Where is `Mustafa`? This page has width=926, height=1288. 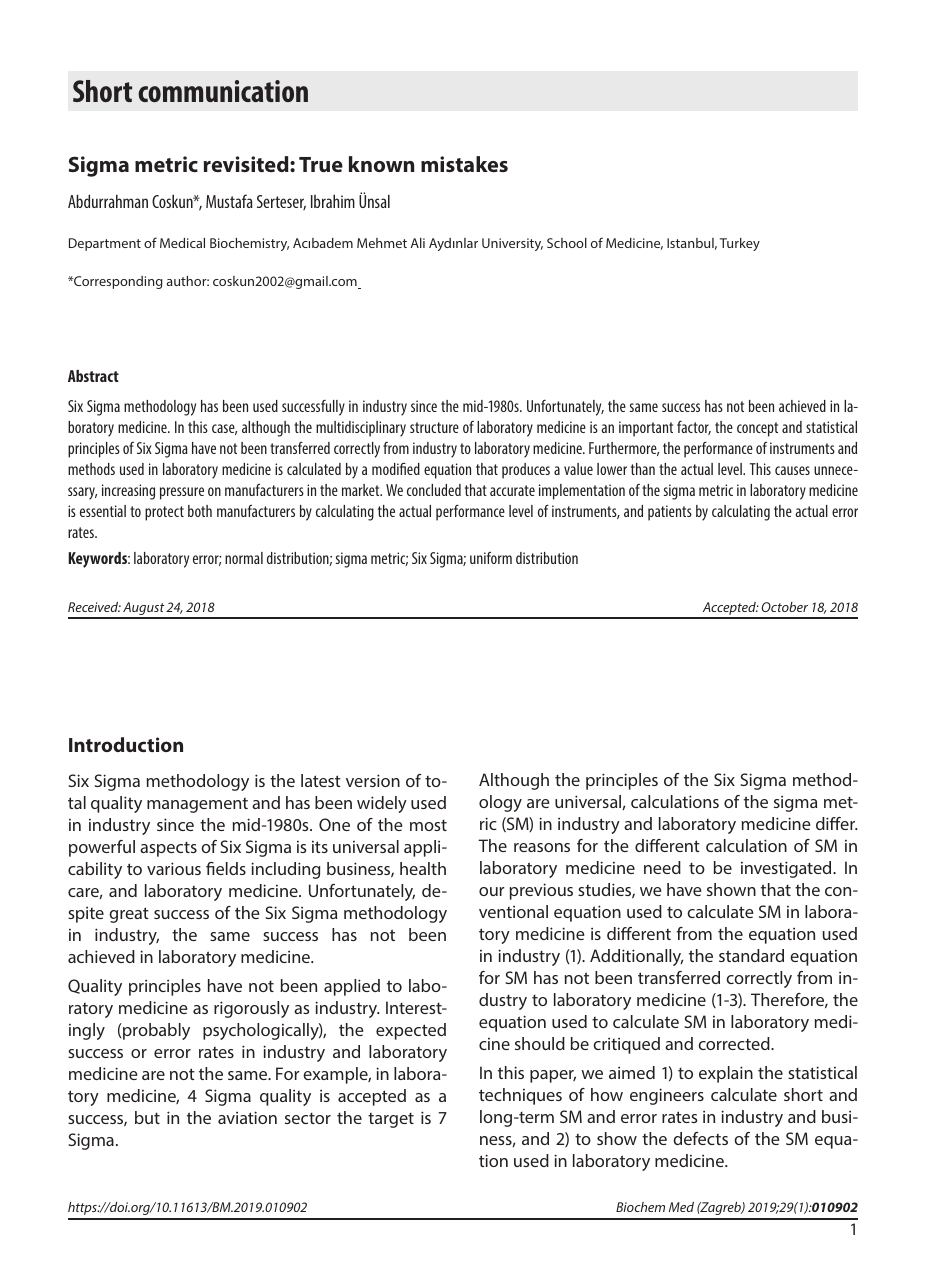 Mustafa is located at coordinates (229, 201).
